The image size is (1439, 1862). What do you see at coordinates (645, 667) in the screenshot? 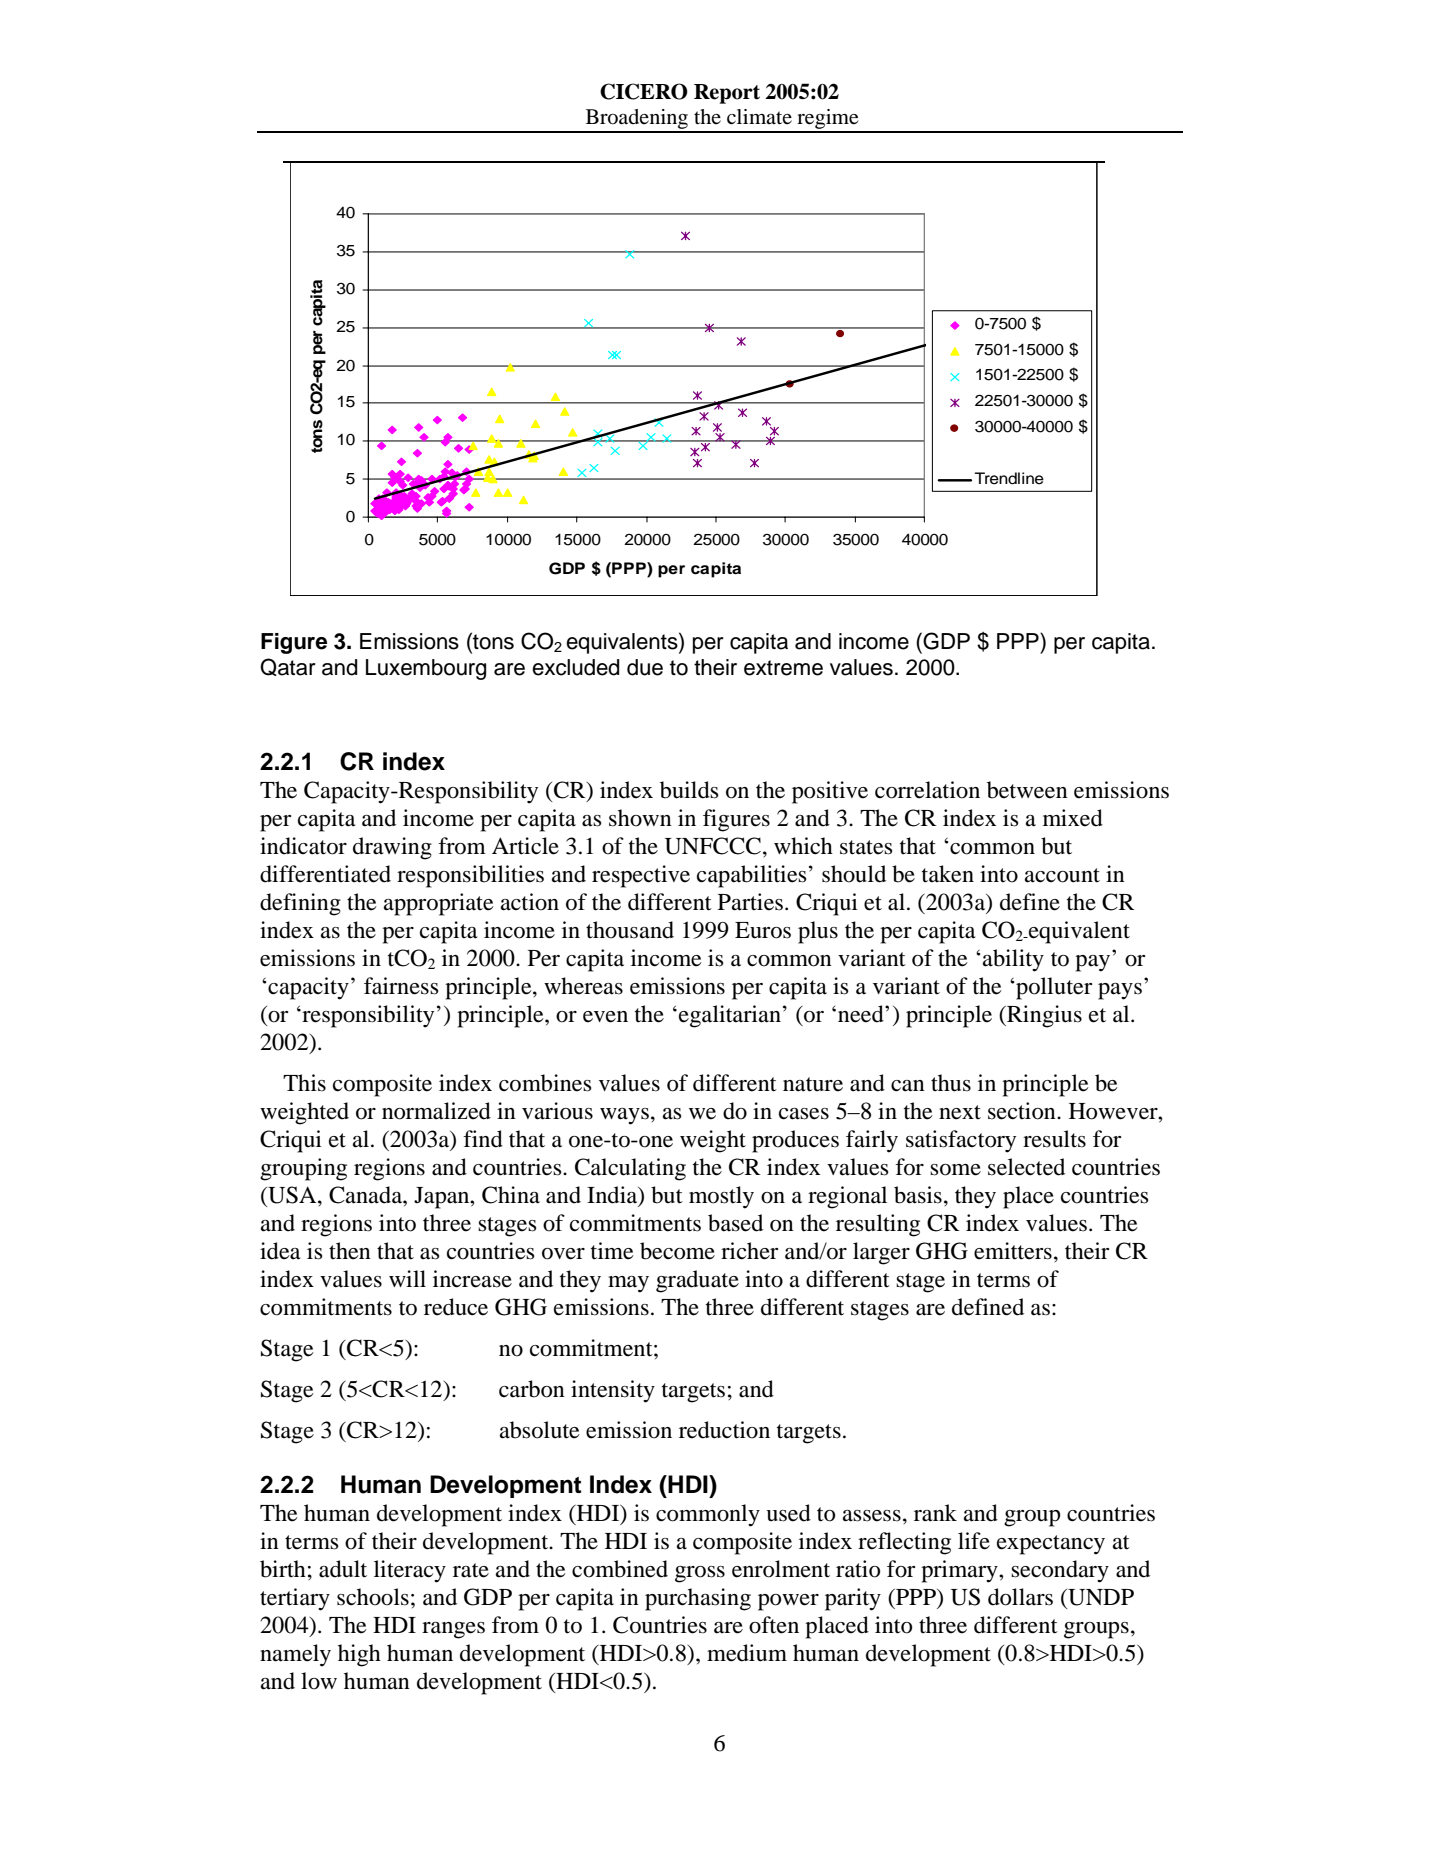
I see `due` at bounding box center [645, 667].
